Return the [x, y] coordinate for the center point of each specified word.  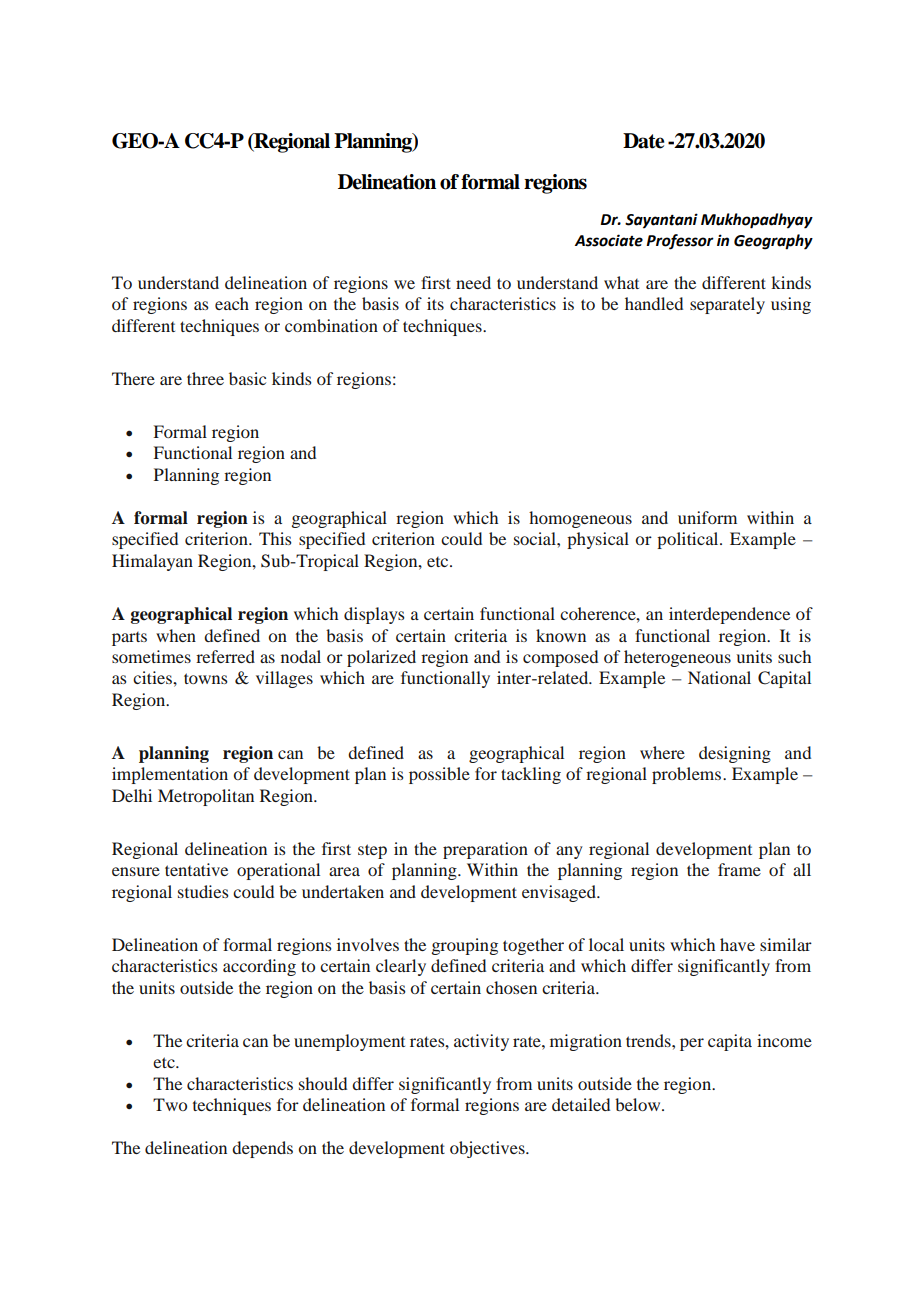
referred [225, 656]
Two [170, 1104]
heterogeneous [677, 658]
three [205, 378]
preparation [485, 850]
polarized [381, 658]
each [232, 303]
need [473, 282]
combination [331, 325]
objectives [488, 1149]
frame [739, 869]
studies [203, 891]
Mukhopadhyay [757, 221]
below [639, 1104]
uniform [707, 517]
